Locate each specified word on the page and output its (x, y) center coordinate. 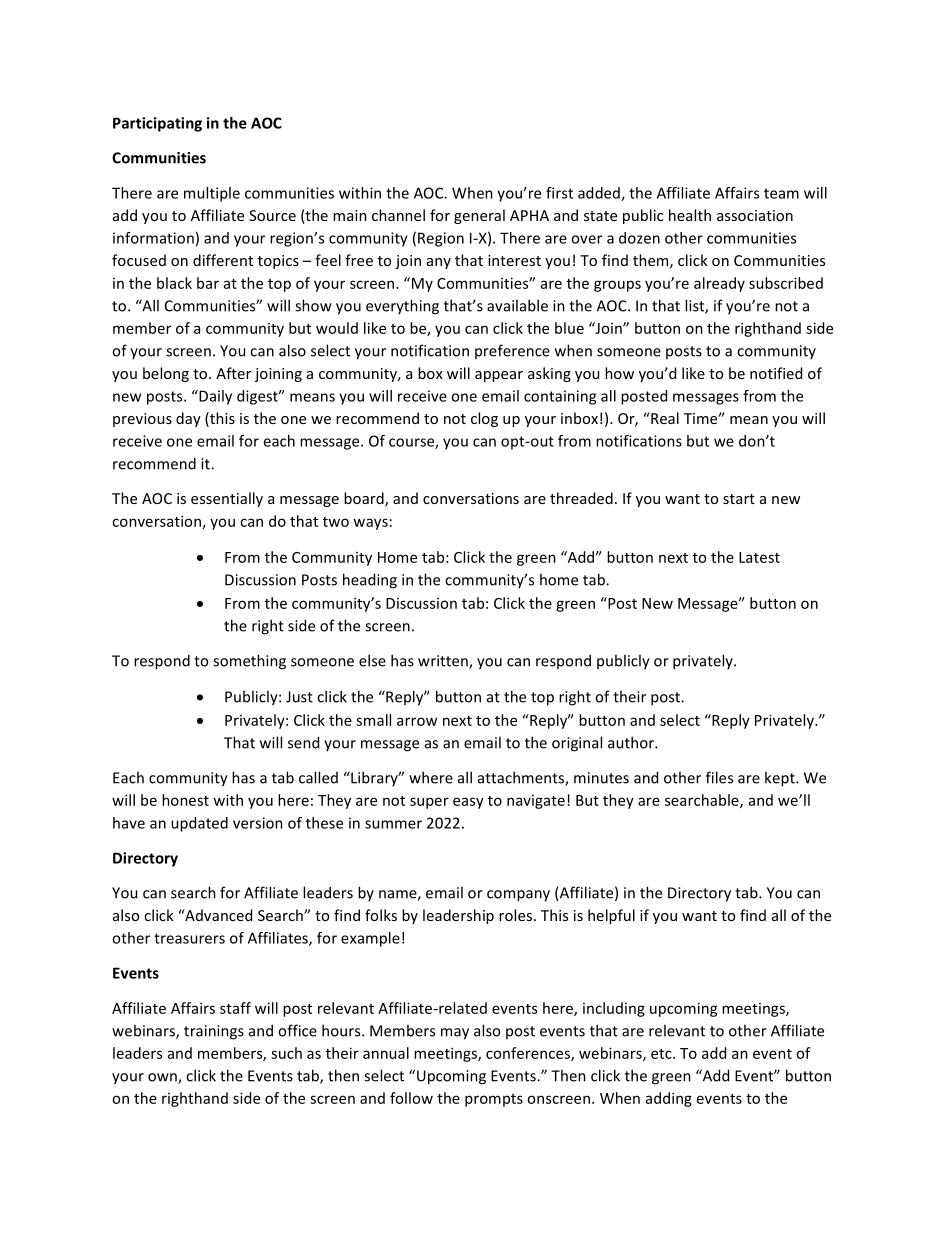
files (719, 777)
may (455, 1034)
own (163, 1078)
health (690, 215)
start (739, 499)
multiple (212, 194)
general (479, 216)
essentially (227, 499)
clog (484, 419)
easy (468, 803)
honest (185, 800)
